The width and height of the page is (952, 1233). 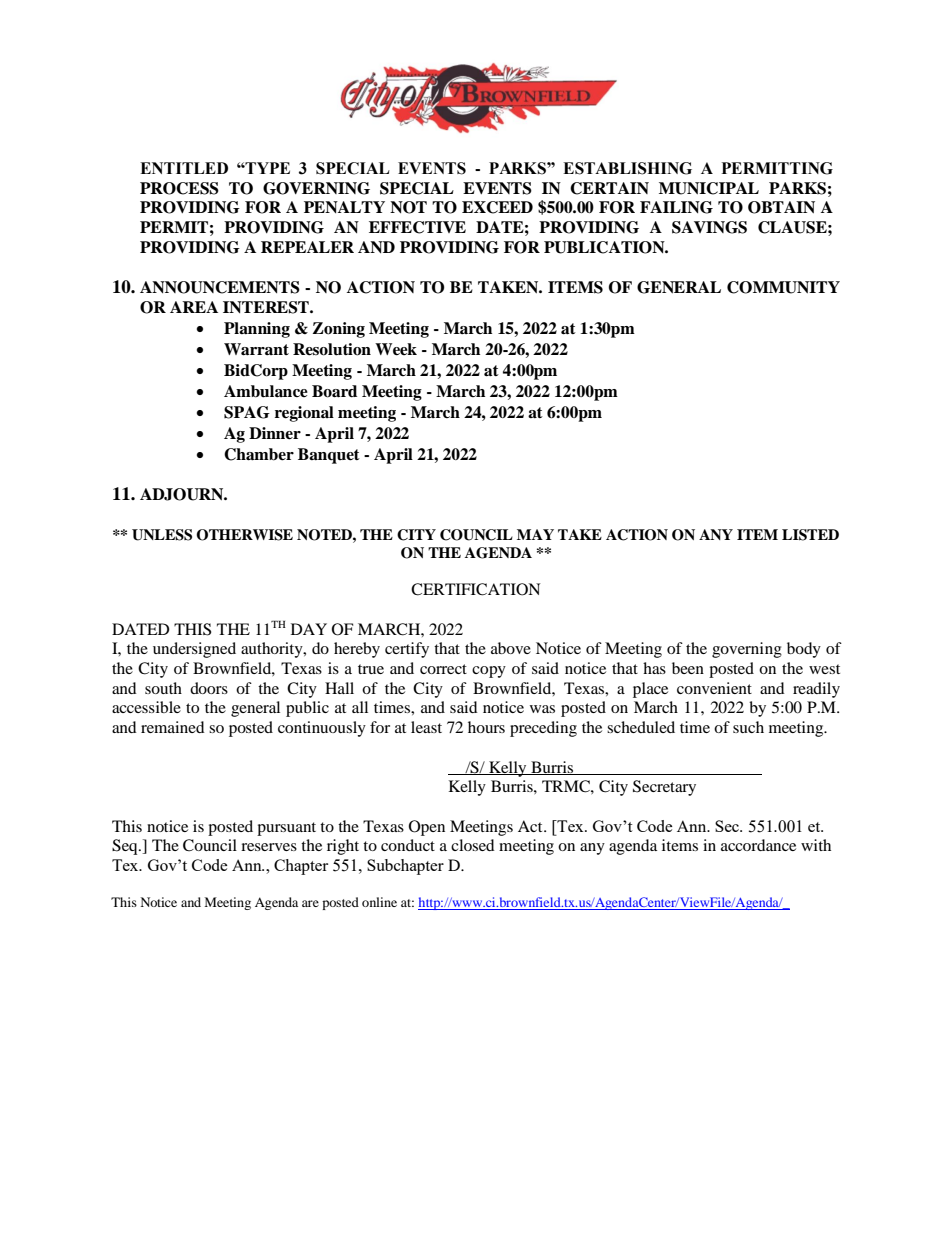 What do you see at coordinates (810, 535) in the page?
I see `LISTED` at bounding box center [810, 535].
